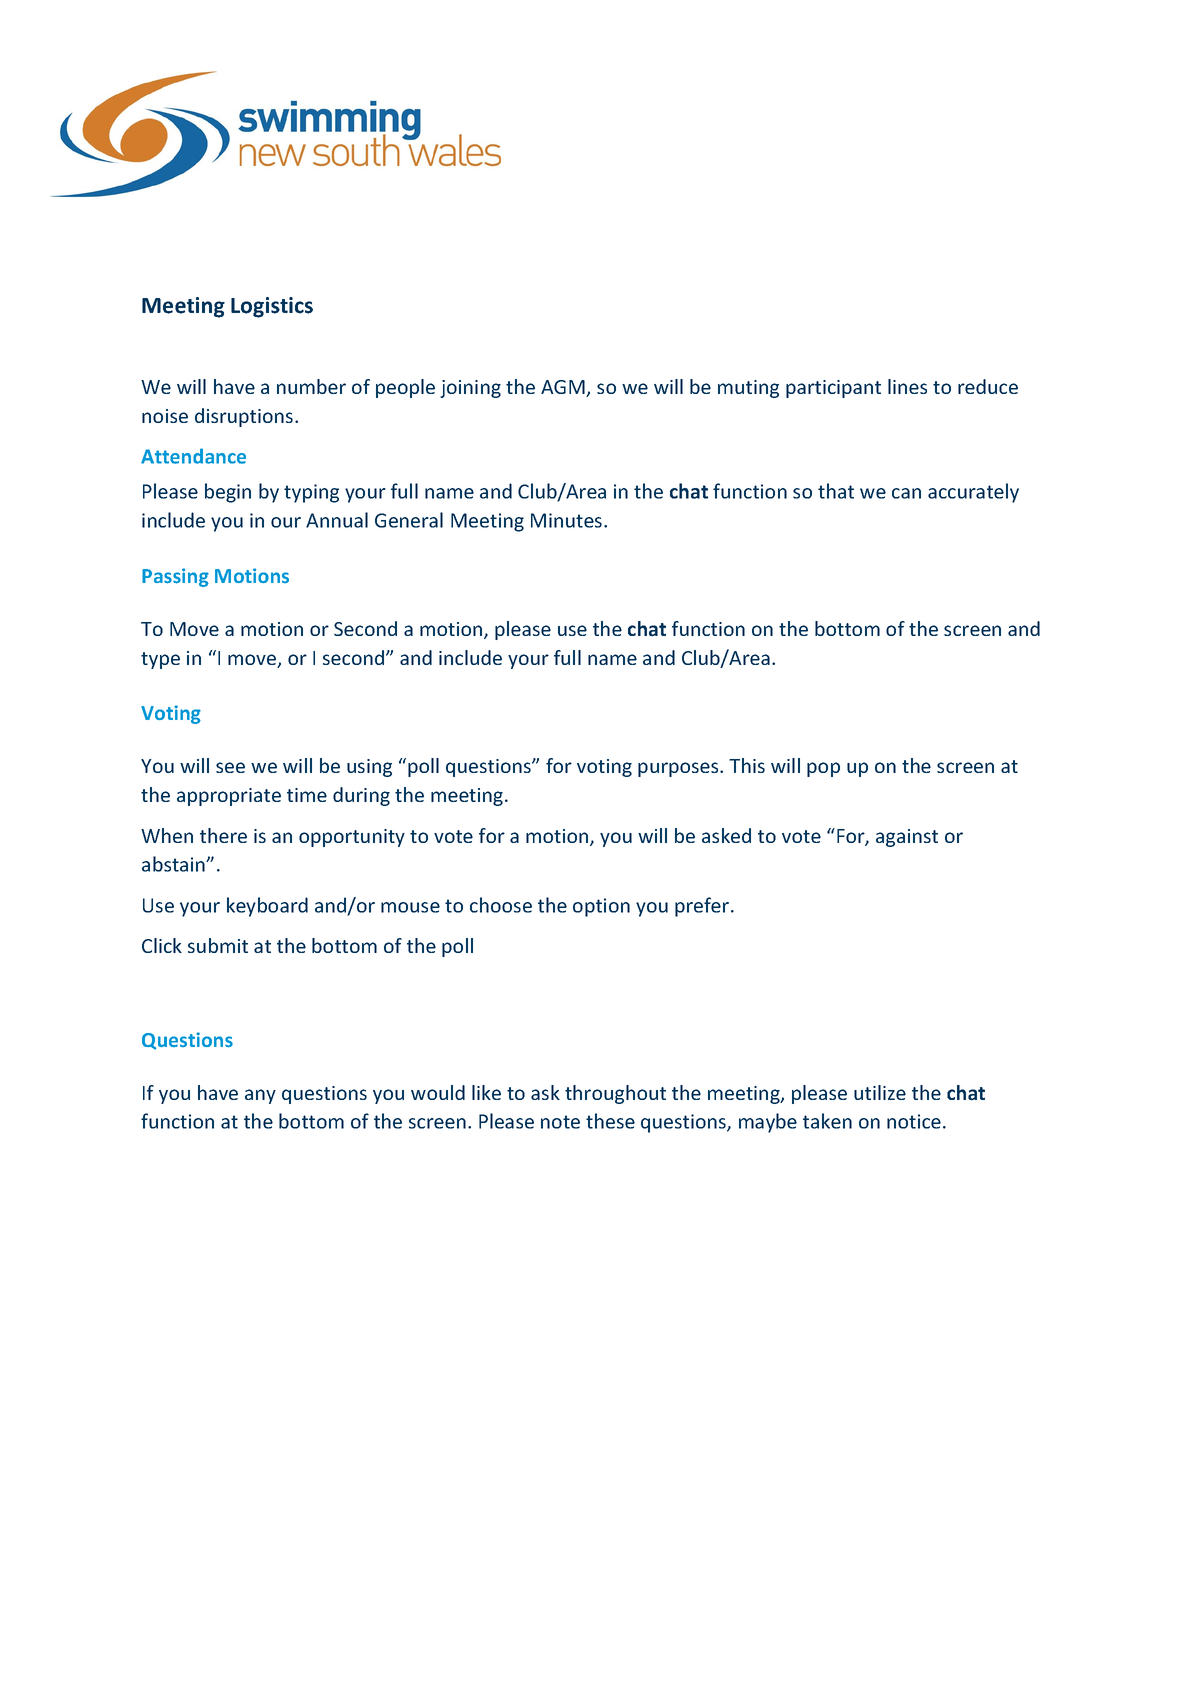  Describe the element at coordinates (880, 1092) in the page. I see `utilize` at that location.
